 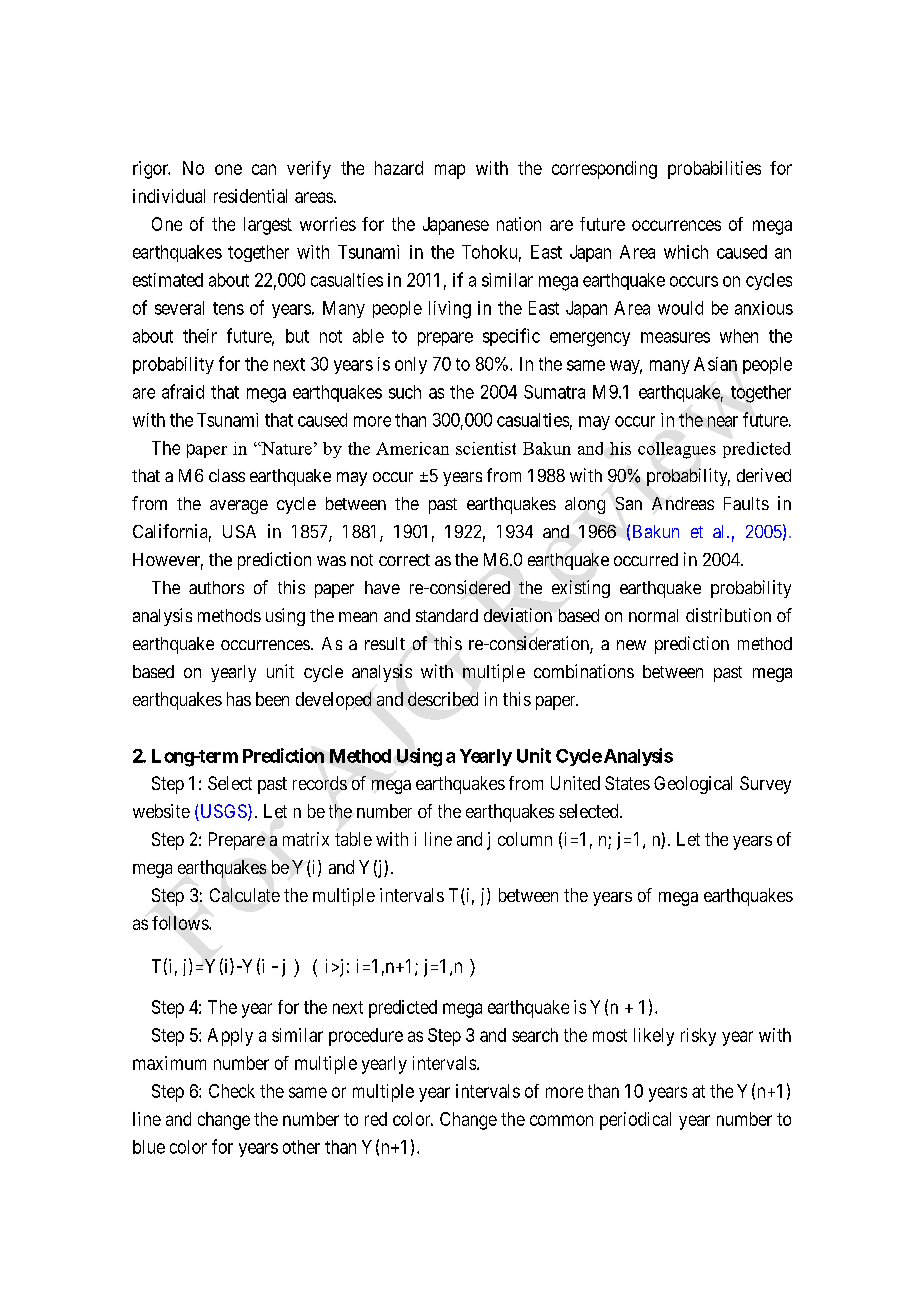 I want to click on probabilities, so click(x=714, y=170).
